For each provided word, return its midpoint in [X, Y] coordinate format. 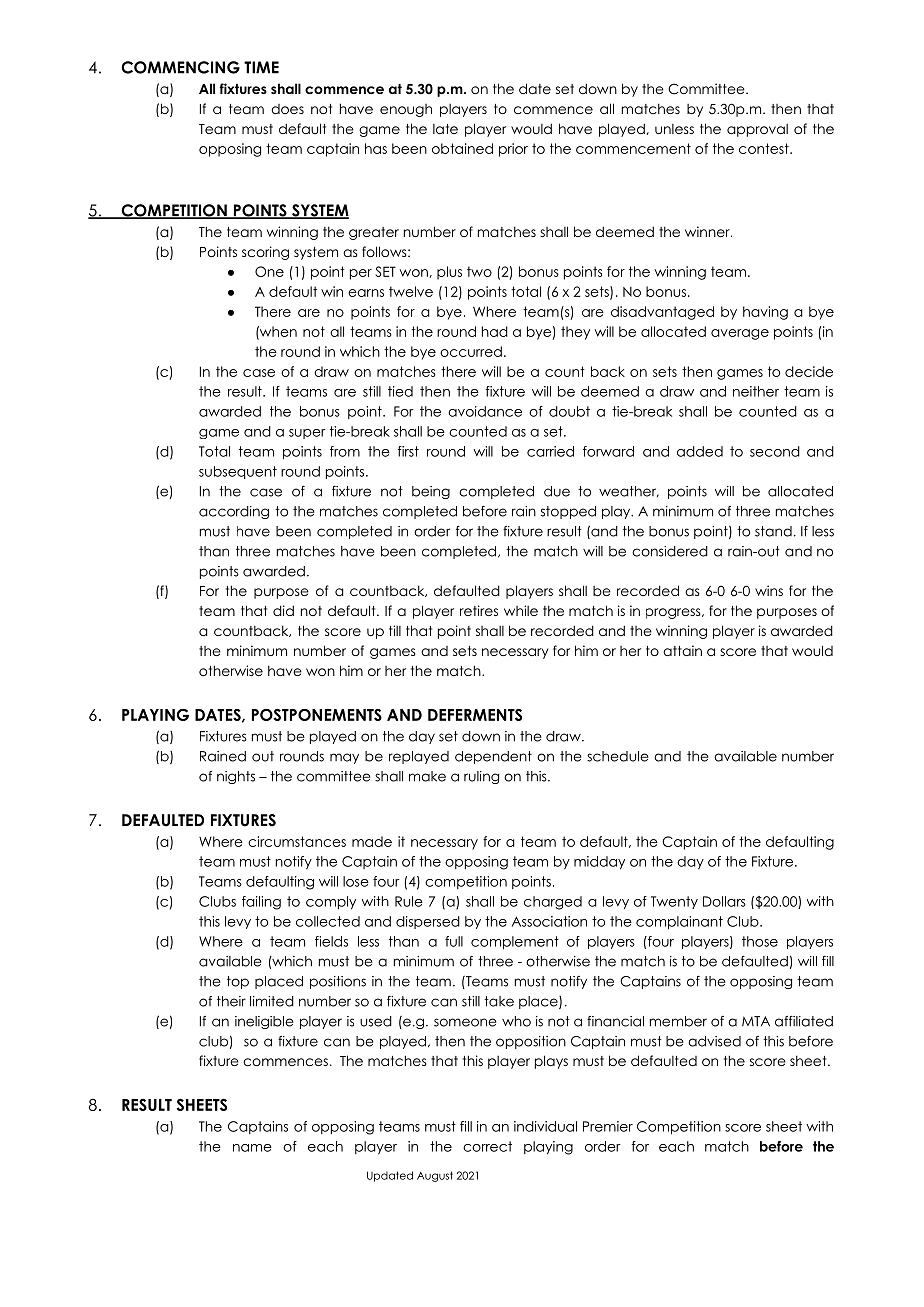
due [557, 491]
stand [773, 531]
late [445, 129]
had [495, 331]
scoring [265, 253]
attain [682, 650]
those [760, 941]
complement [515, 943]
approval [757, 130]
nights [236, 777]
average [740, 334]
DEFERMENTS [475, 715]
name [252, 1148]
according [234, 512]
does [287, 109]
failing [261, 903]
